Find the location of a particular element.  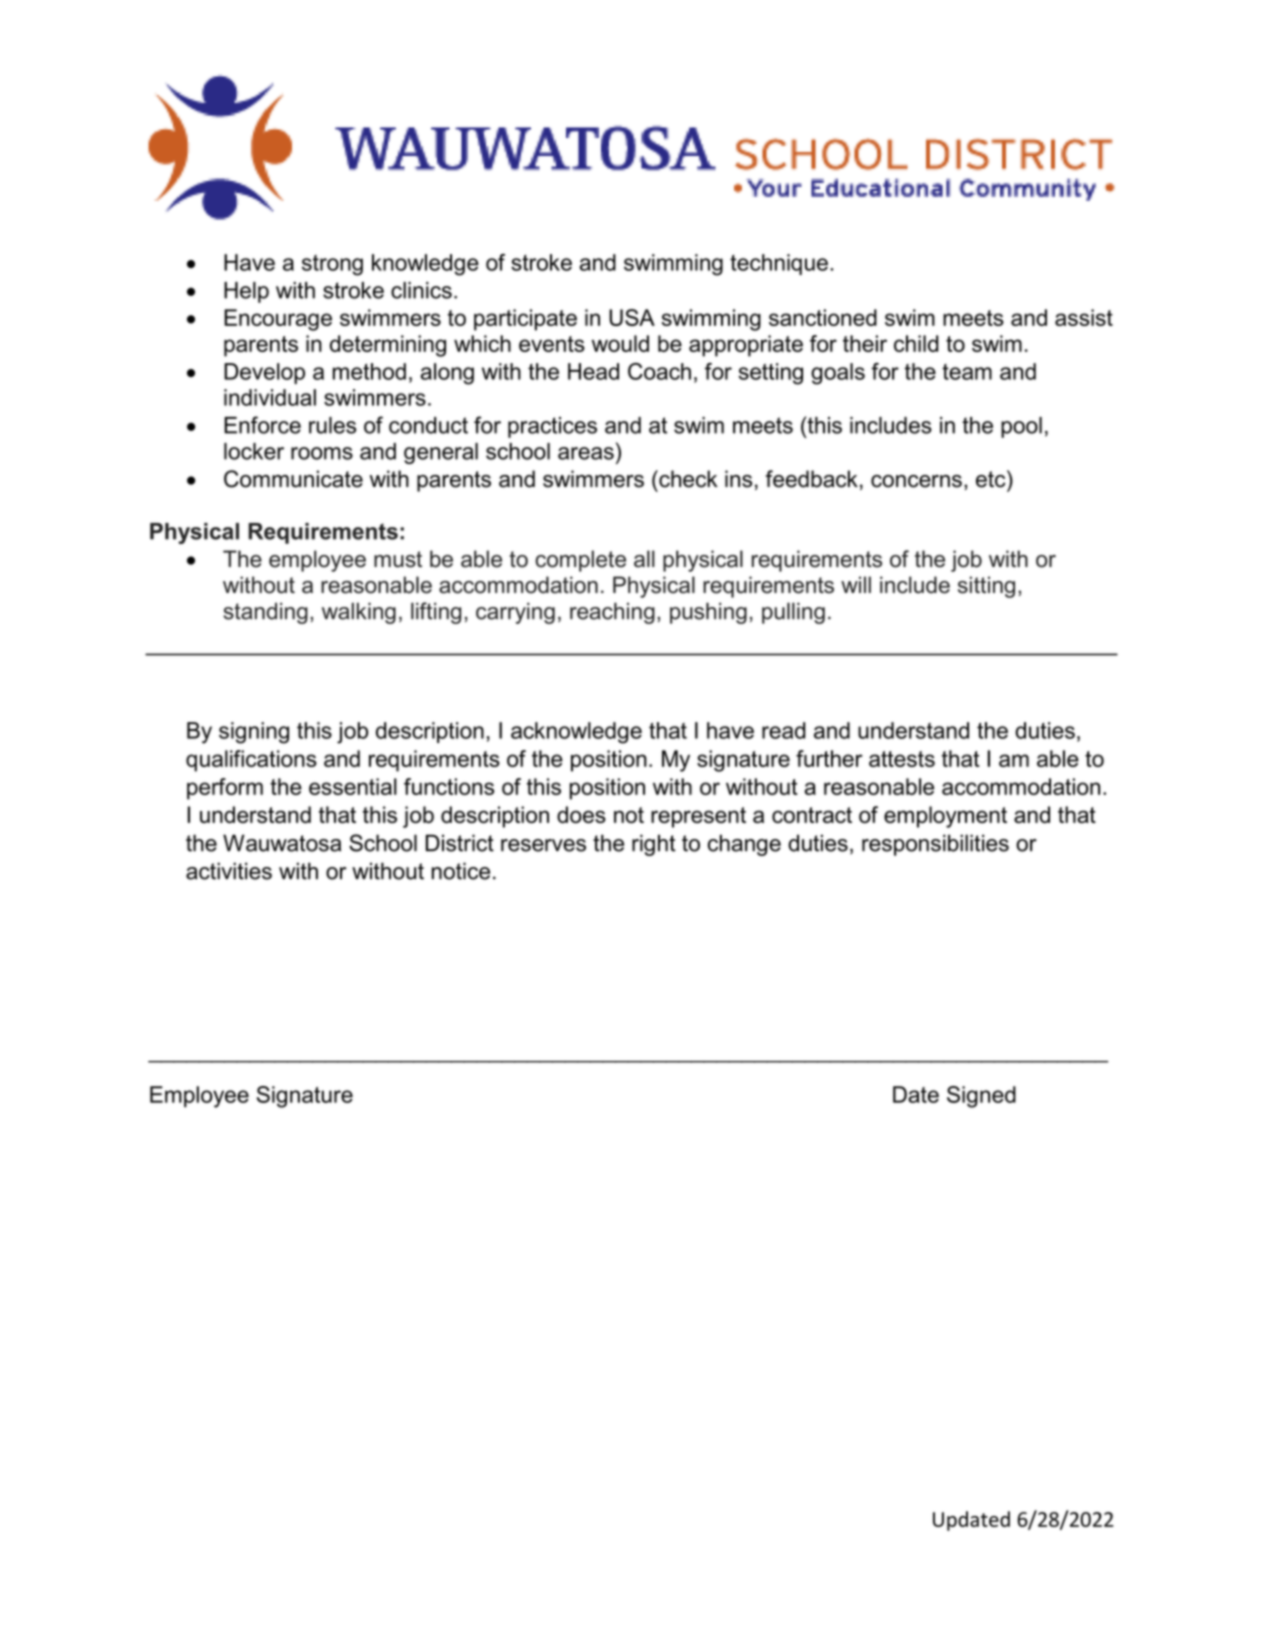

activities is located at coordinates (229, 871).
